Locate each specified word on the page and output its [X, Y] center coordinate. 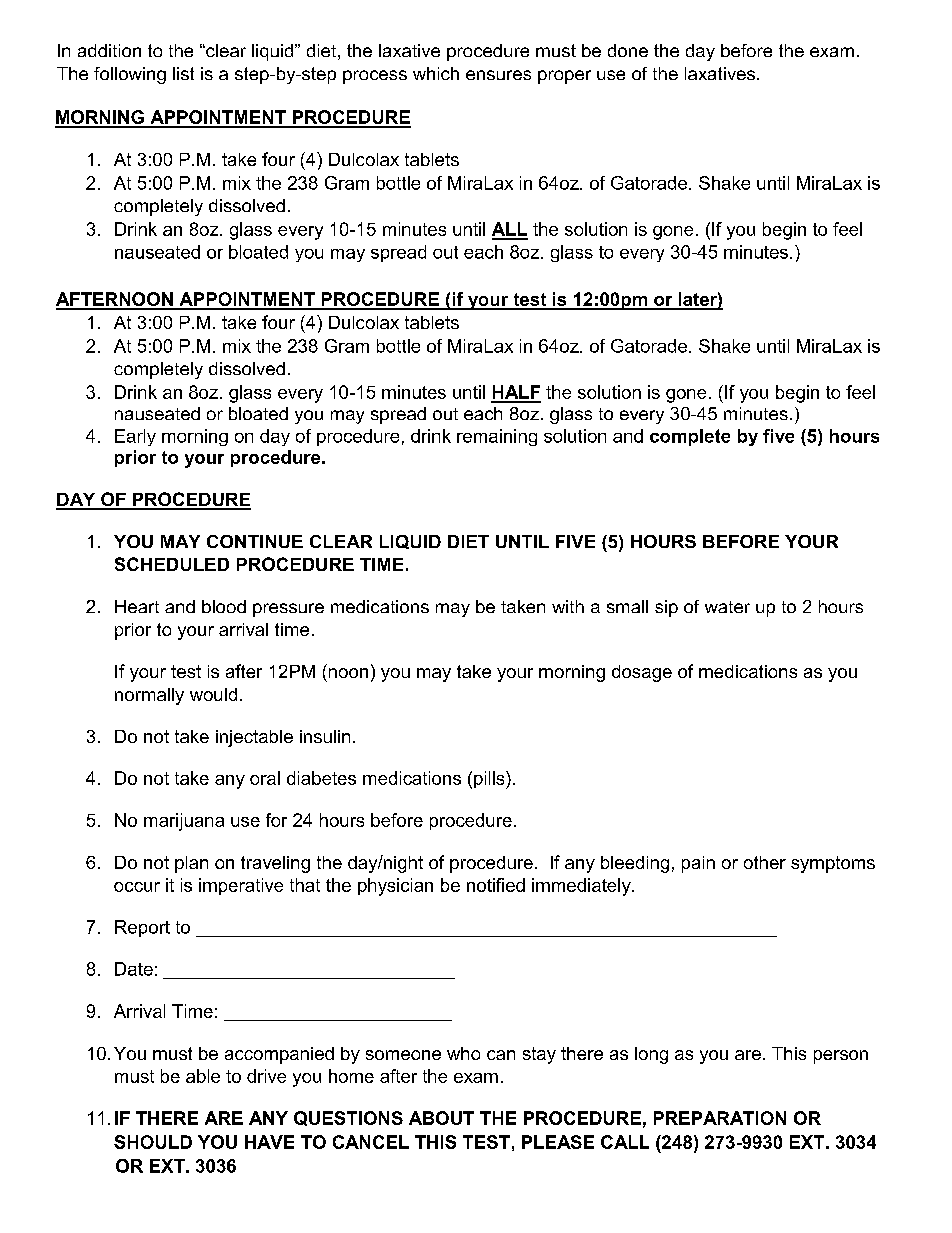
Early [135, 437]
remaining [497, 437]
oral [265, 778]
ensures [498, 75]
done [628, 50]
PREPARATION [720, 1118]
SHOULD [153, 1142]
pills [490, 780]
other [765, 862]
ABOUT [441, 1118]
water [727, 607]
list [183, 73]
